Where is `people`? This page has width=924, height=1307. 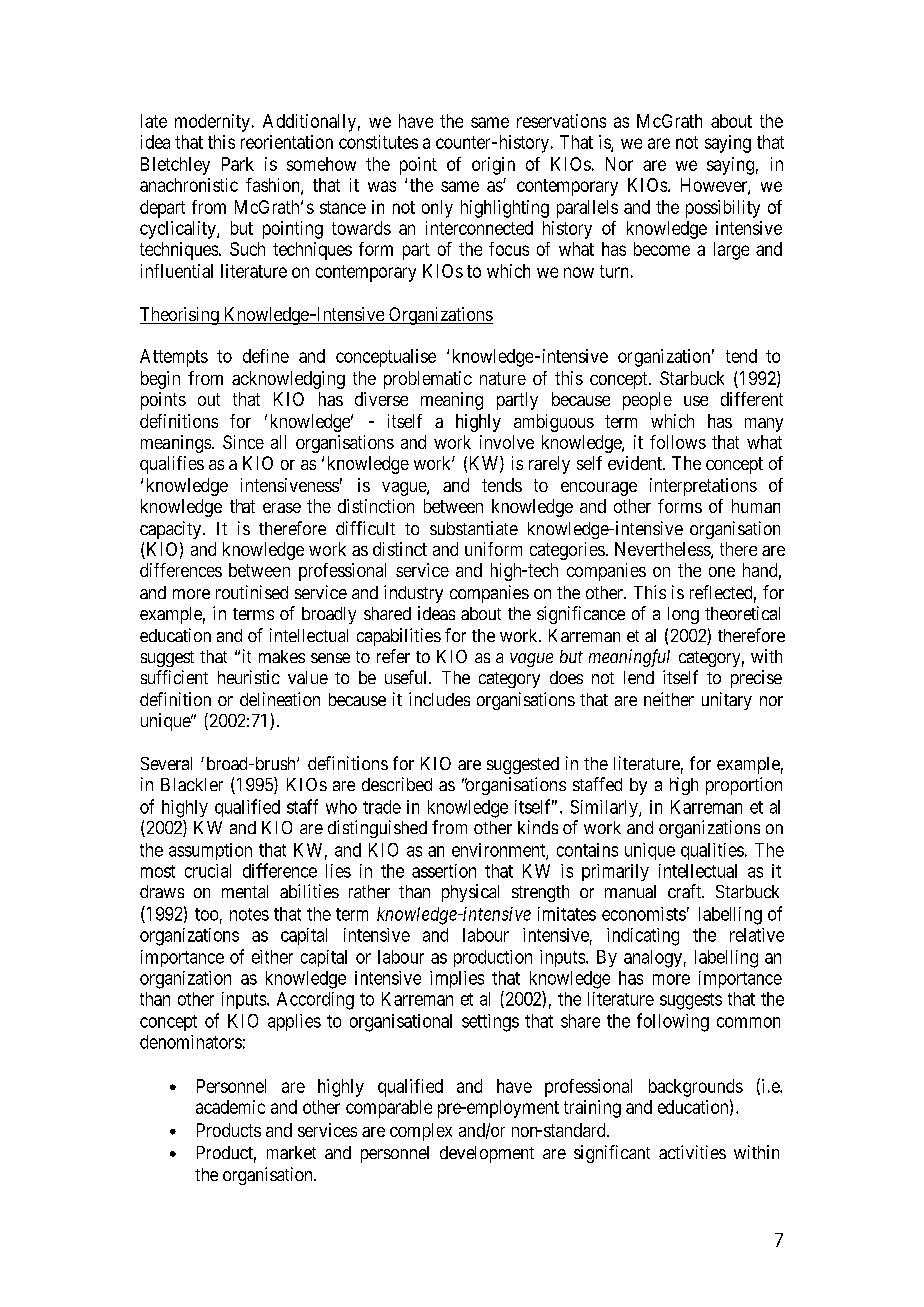
people is located at coordinates (647, 401).
